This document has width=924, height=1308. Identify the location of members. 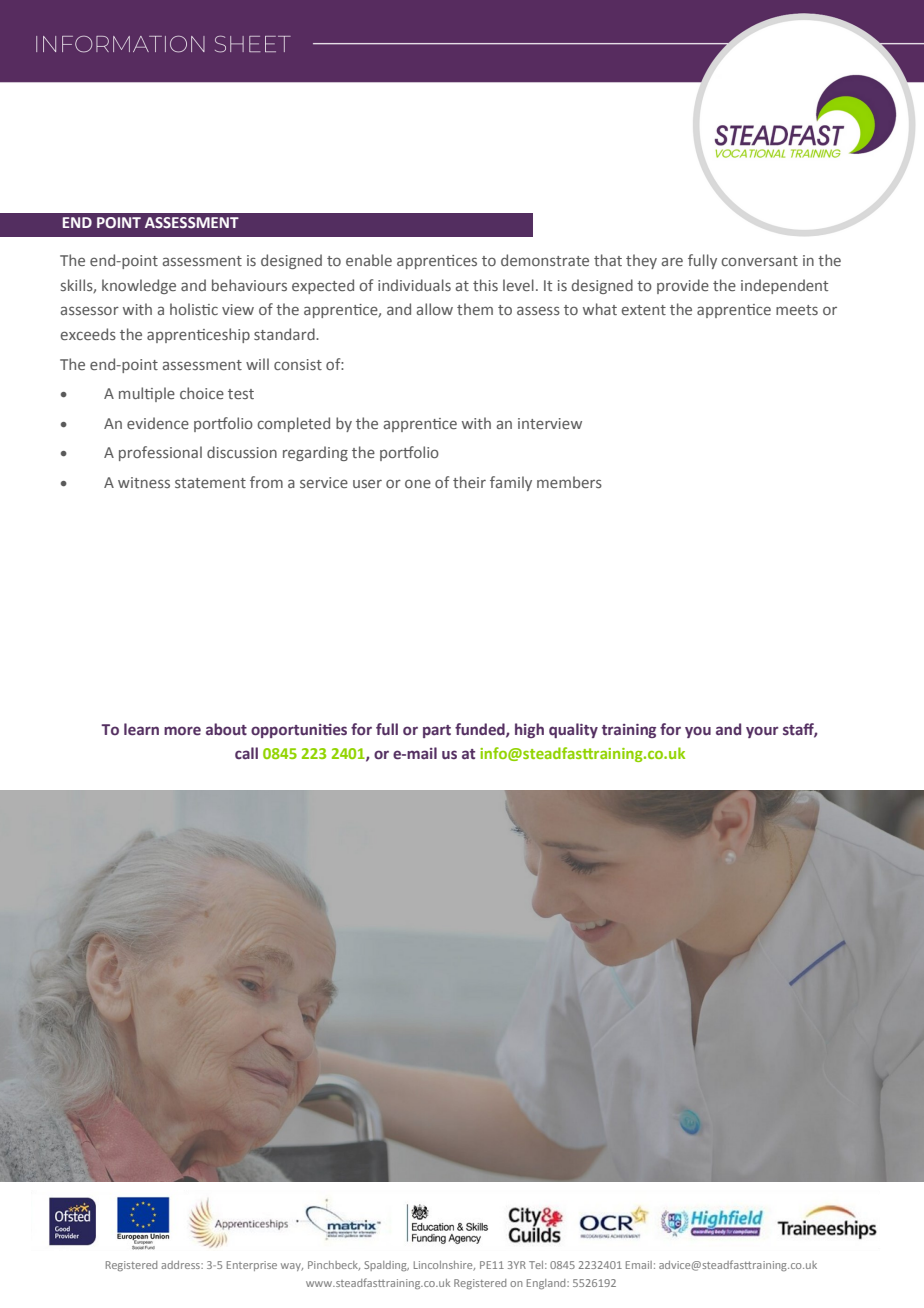
(569, 482).
